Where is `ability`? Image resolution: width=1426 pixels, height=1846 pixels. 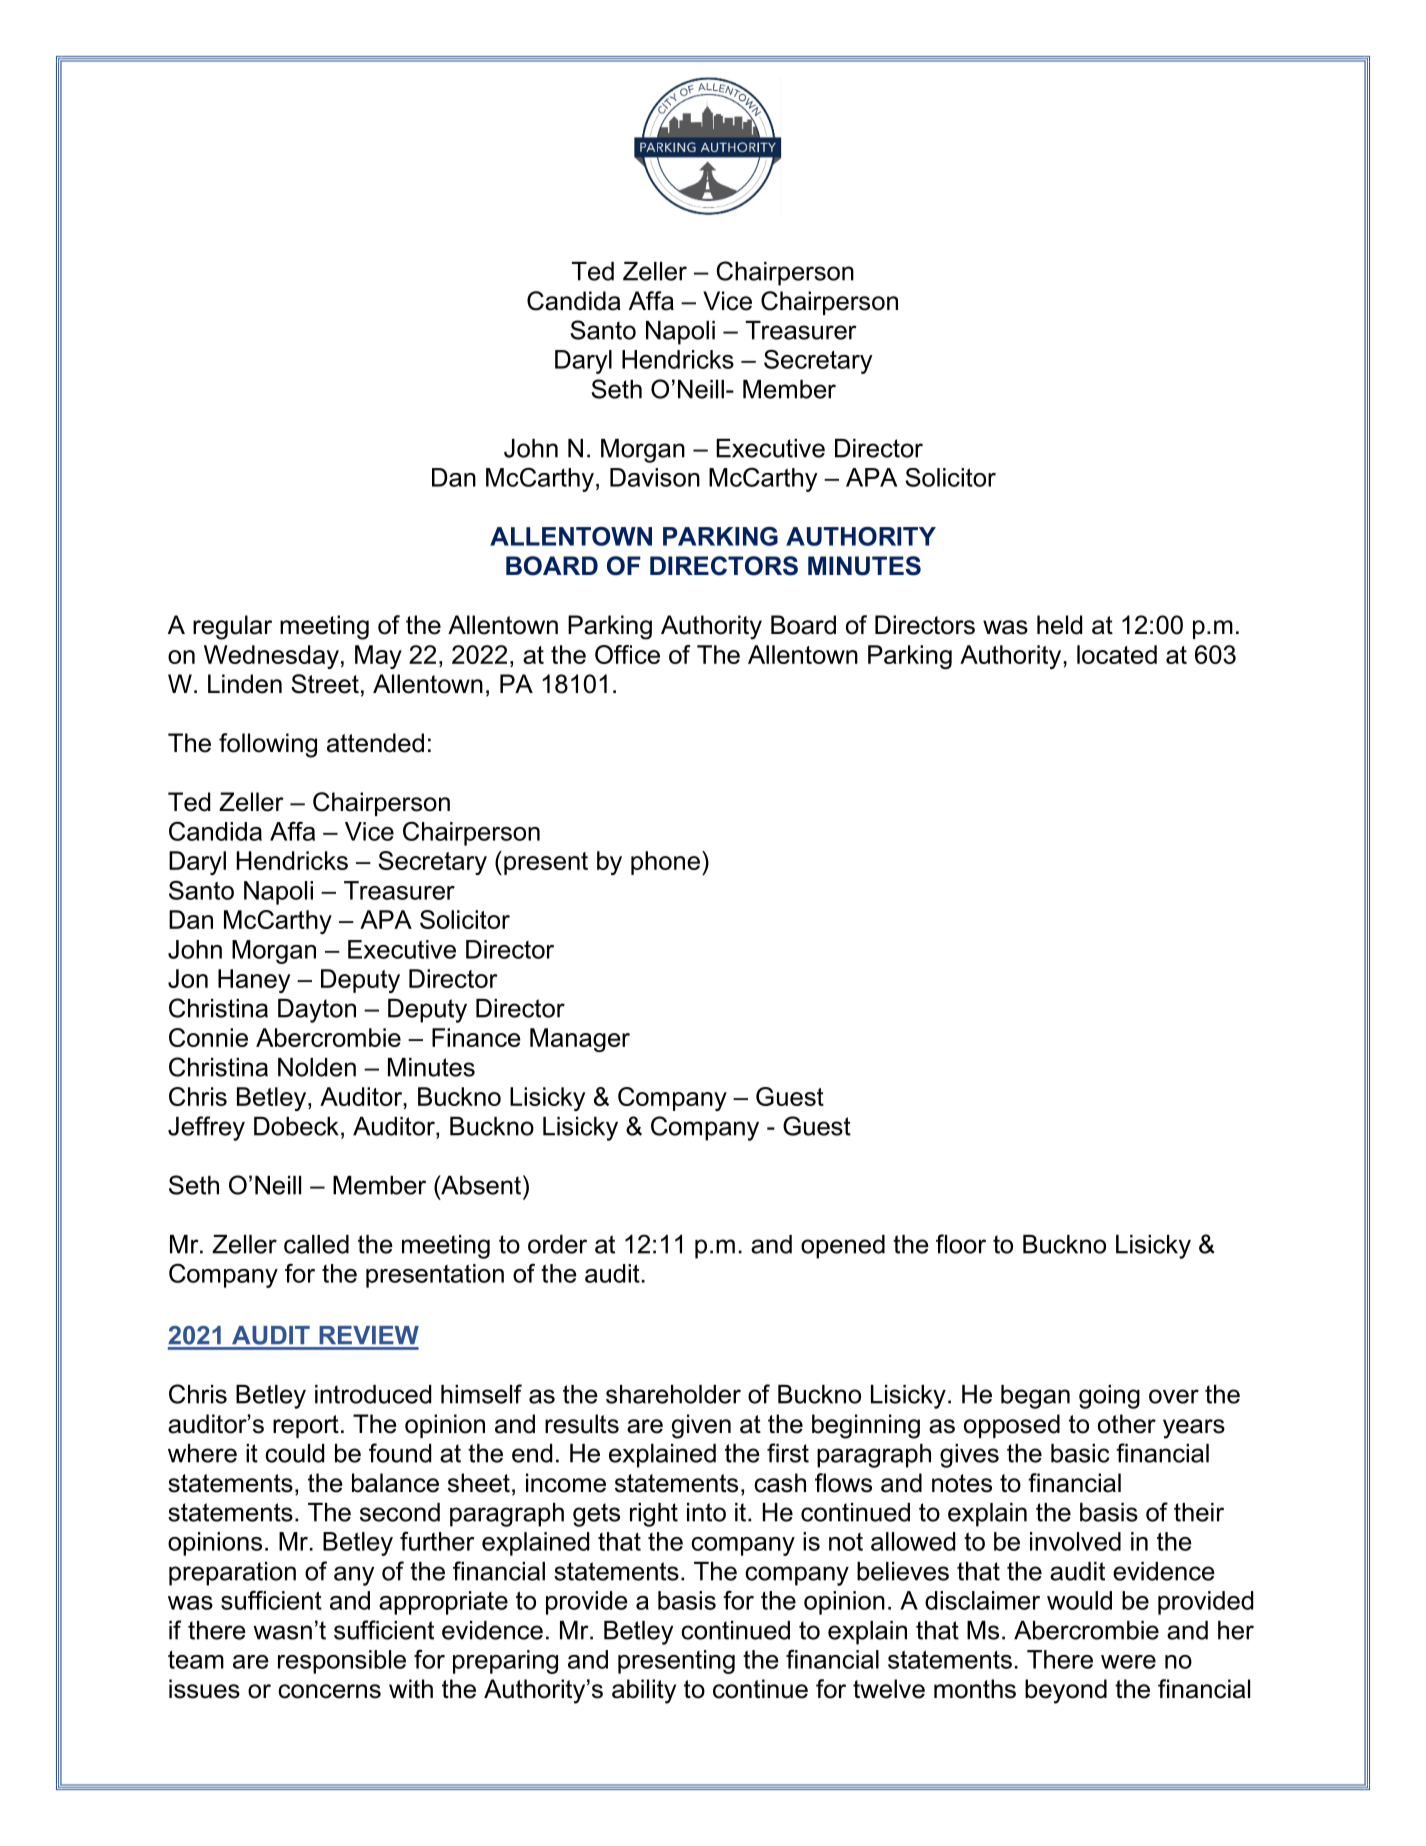 ability is located at coordinates (644, 1691).
